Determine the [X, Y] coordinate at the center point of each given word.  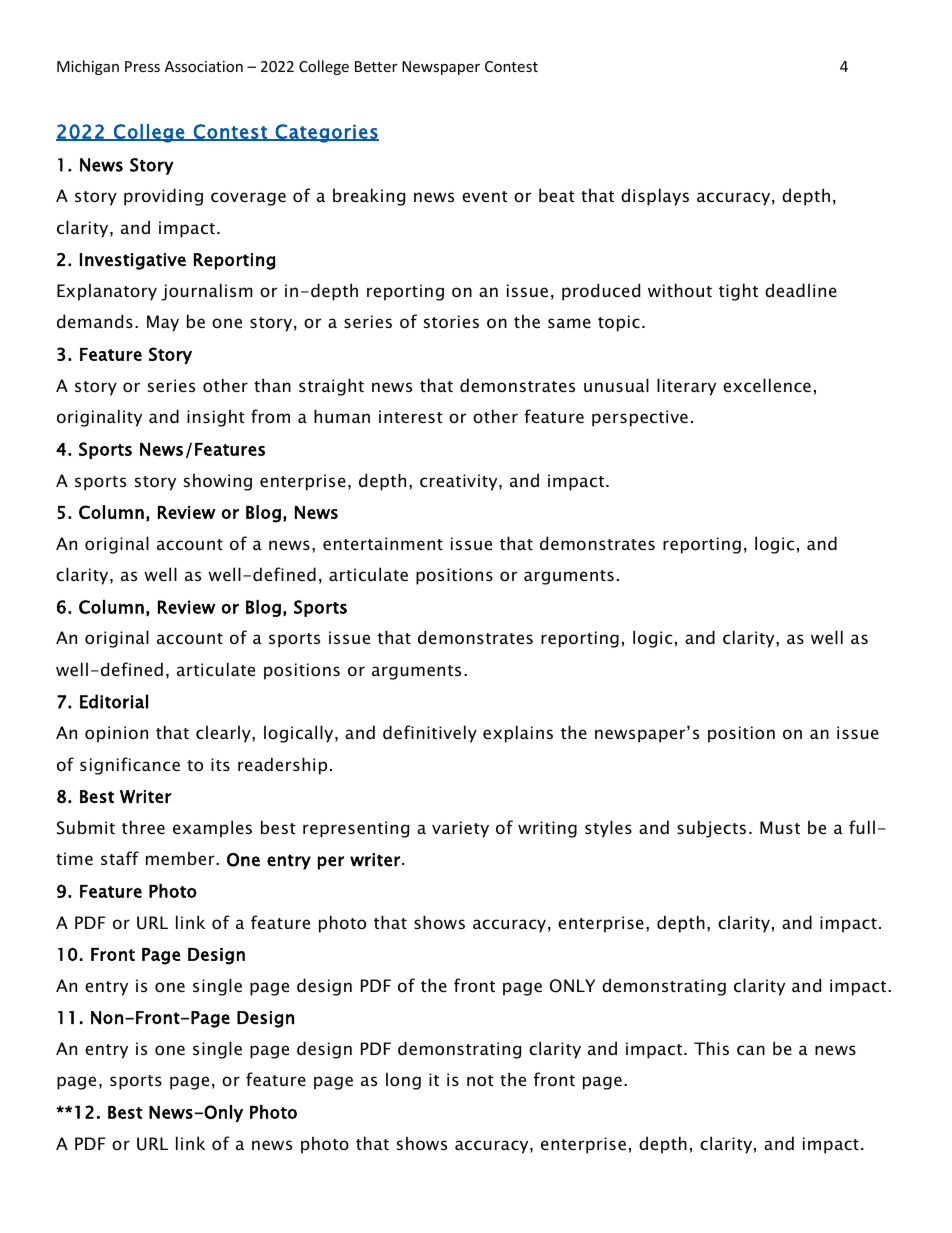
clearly [224, 734]
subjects [711, 829]
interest [411, 416]
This [711, 1048]
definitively [430, 734]
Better [376, 66]
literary [686, 387]
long [403, 1081]
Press [142, 66]
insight [216, 418]
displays [655, 197]
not [480, 1080]
